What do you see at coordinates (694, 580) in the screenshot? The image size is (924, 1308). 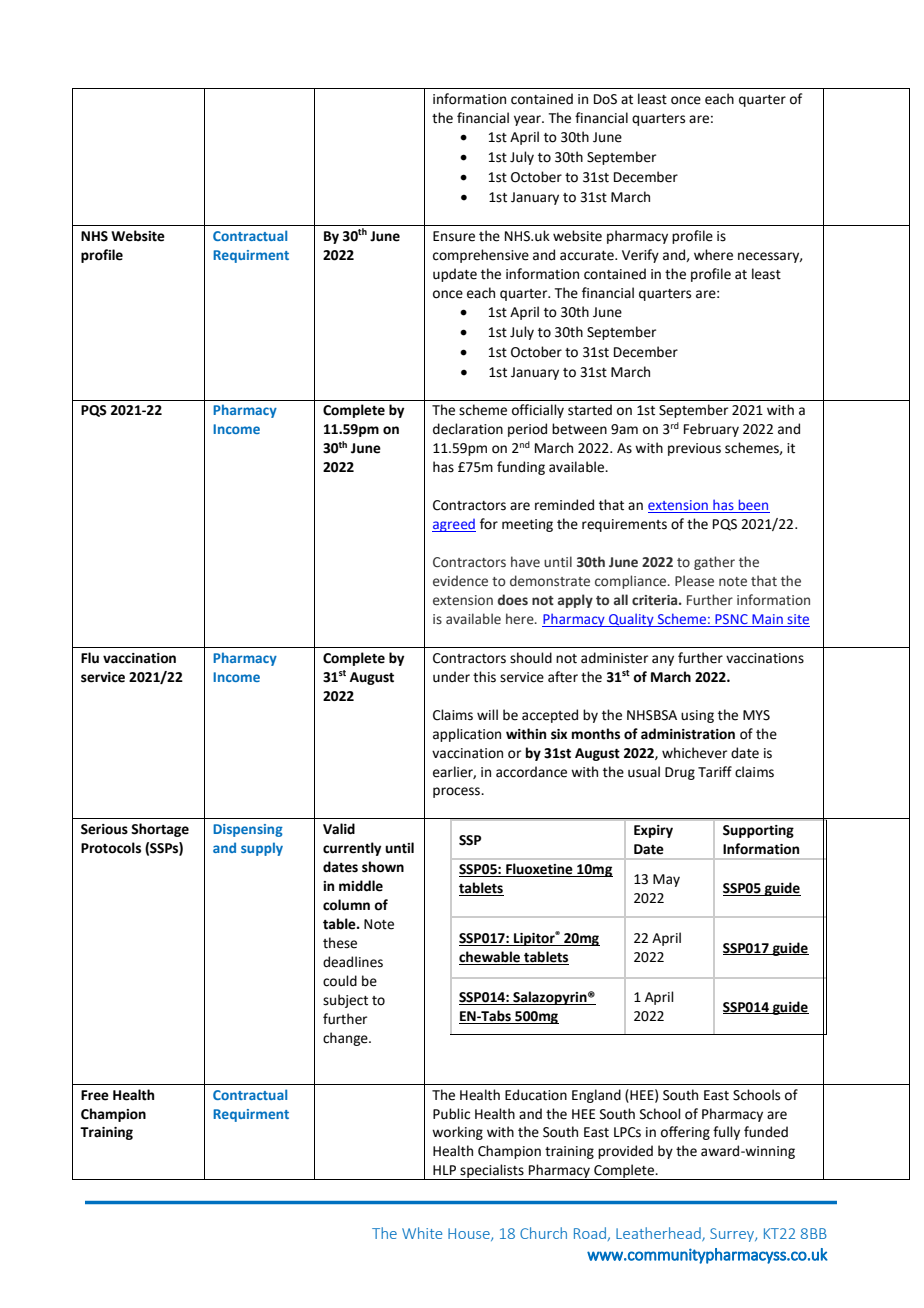 I see `Please` at bounding box center [694, 580].
